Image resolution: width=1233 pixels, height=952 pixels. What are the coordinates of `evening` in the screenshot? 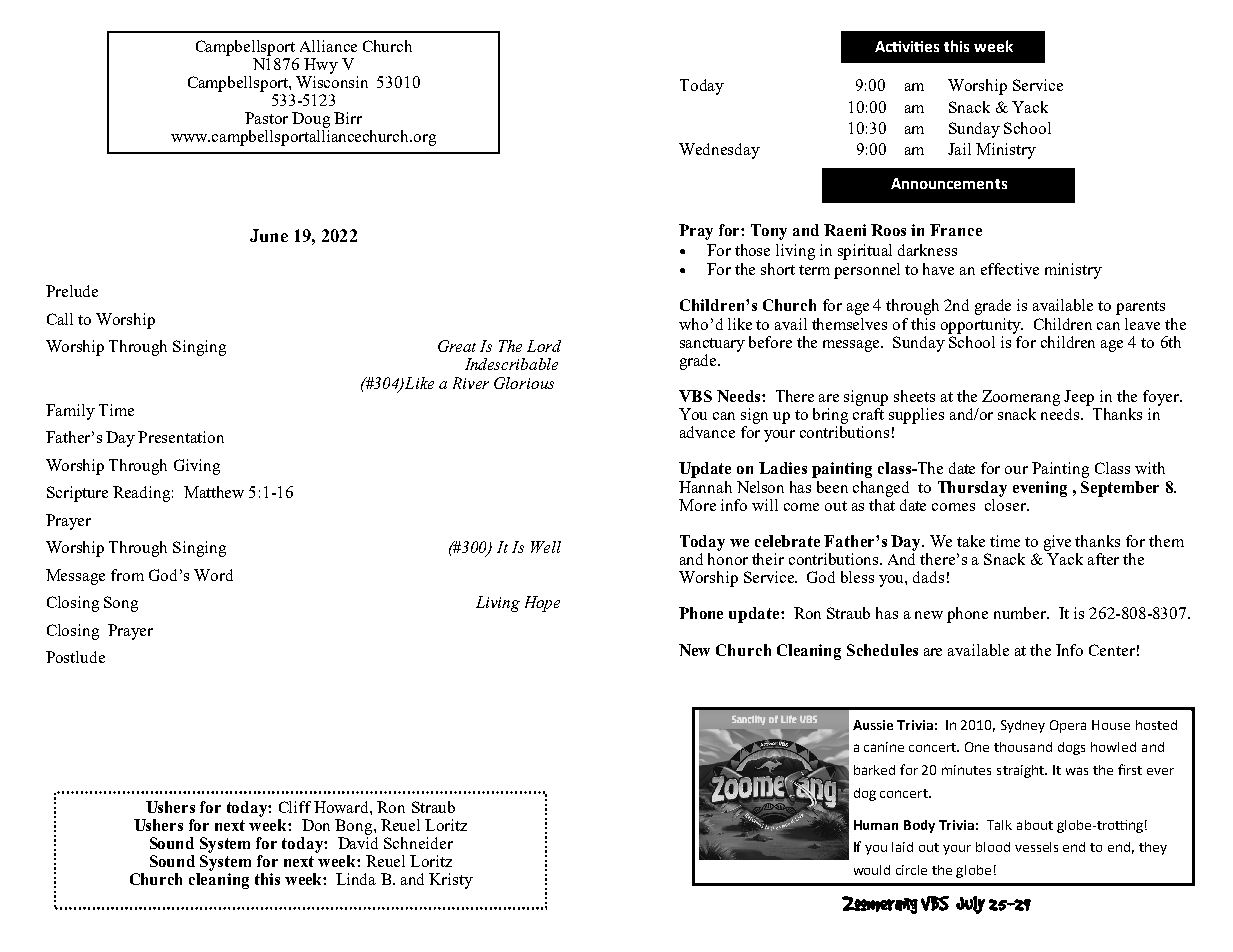 It's located at (1040, 489).
